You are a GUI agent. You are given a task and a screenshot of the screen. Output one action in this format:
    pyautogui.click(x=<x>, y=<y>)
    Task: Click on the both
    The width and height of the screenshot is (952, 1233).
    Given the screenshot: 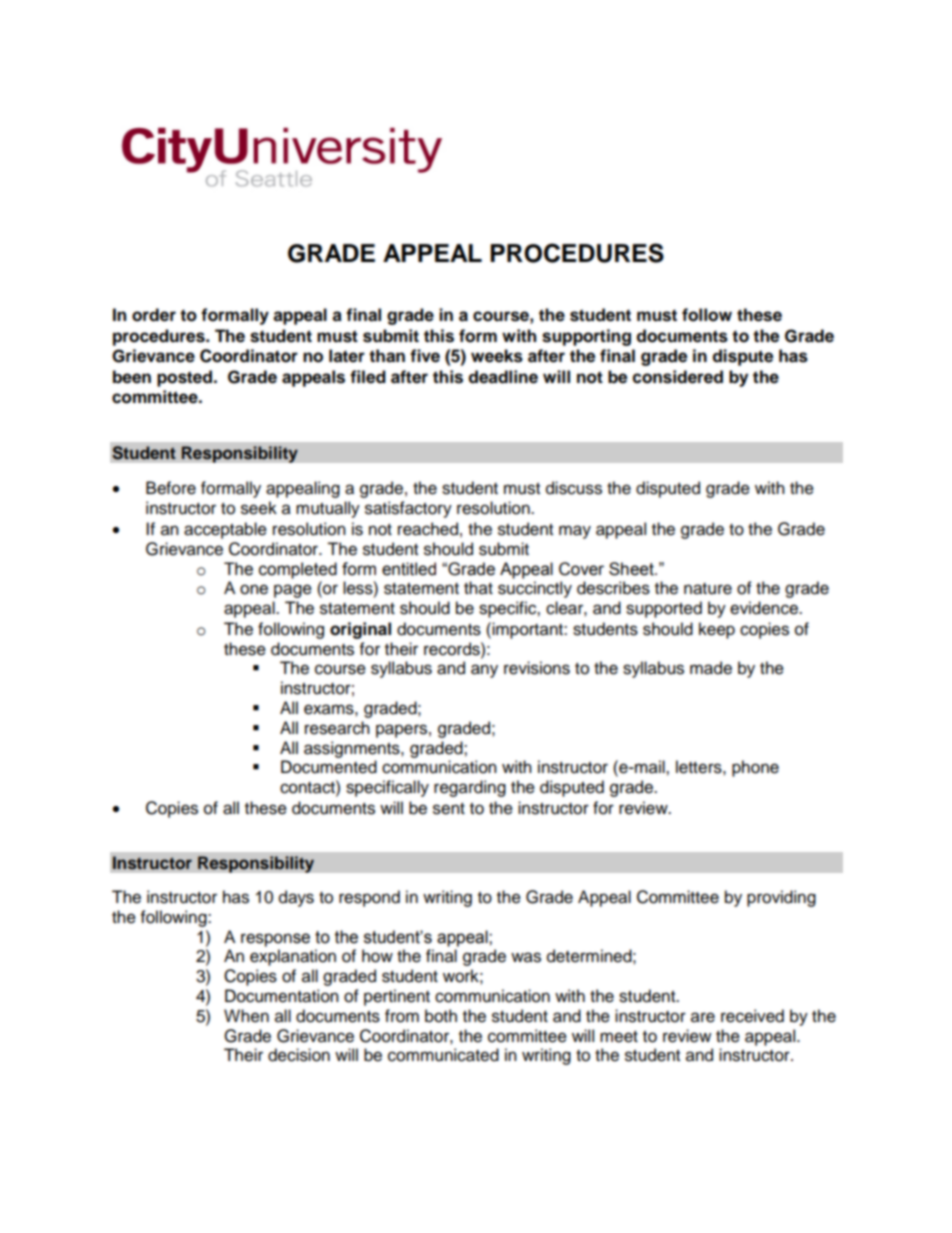 What is the action you would take?
    pyautogui.click(x=441, y=1016)
